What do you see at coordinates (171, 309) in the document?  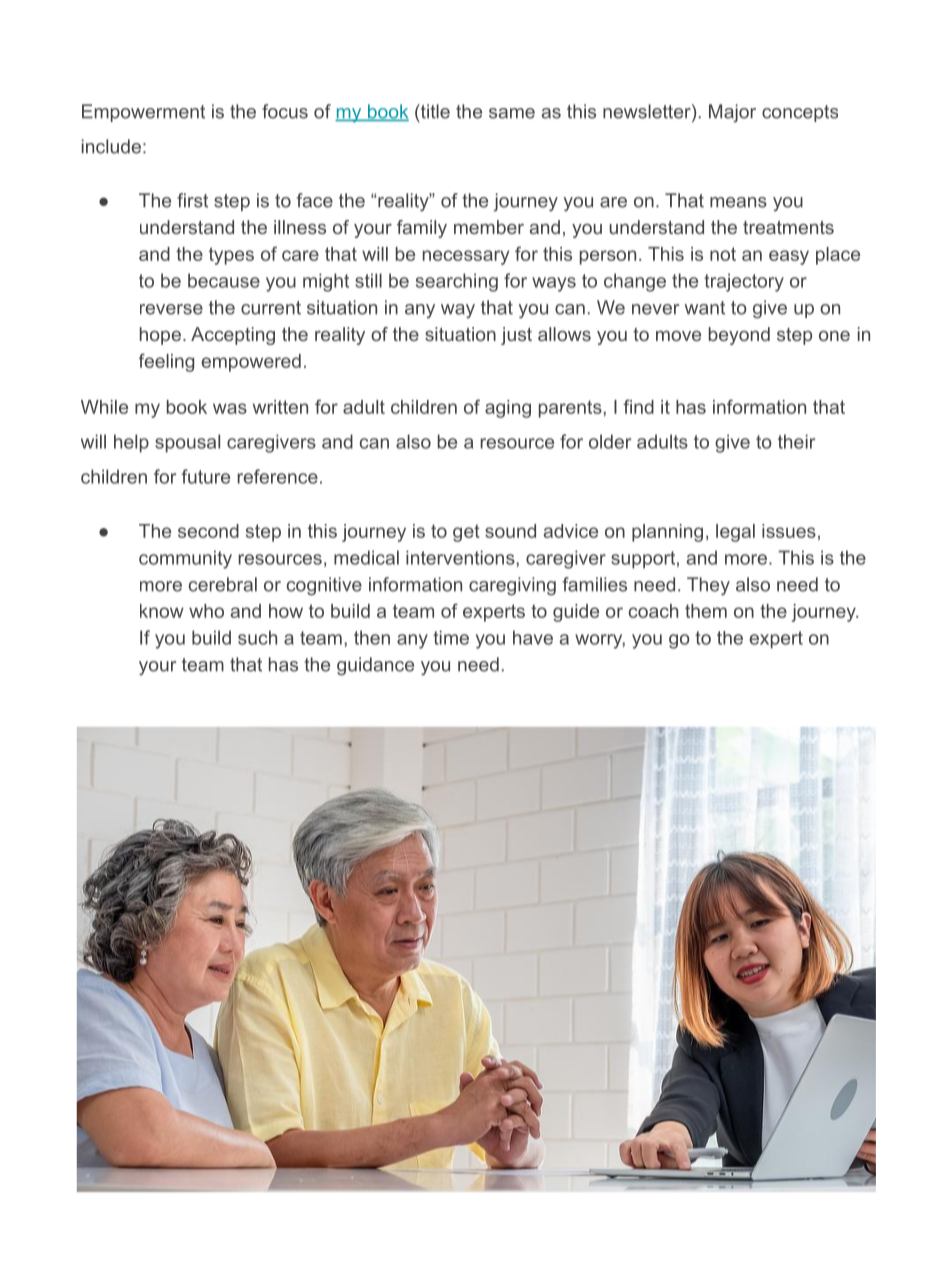 I see `reverse` at bounding box center [171, 309].
